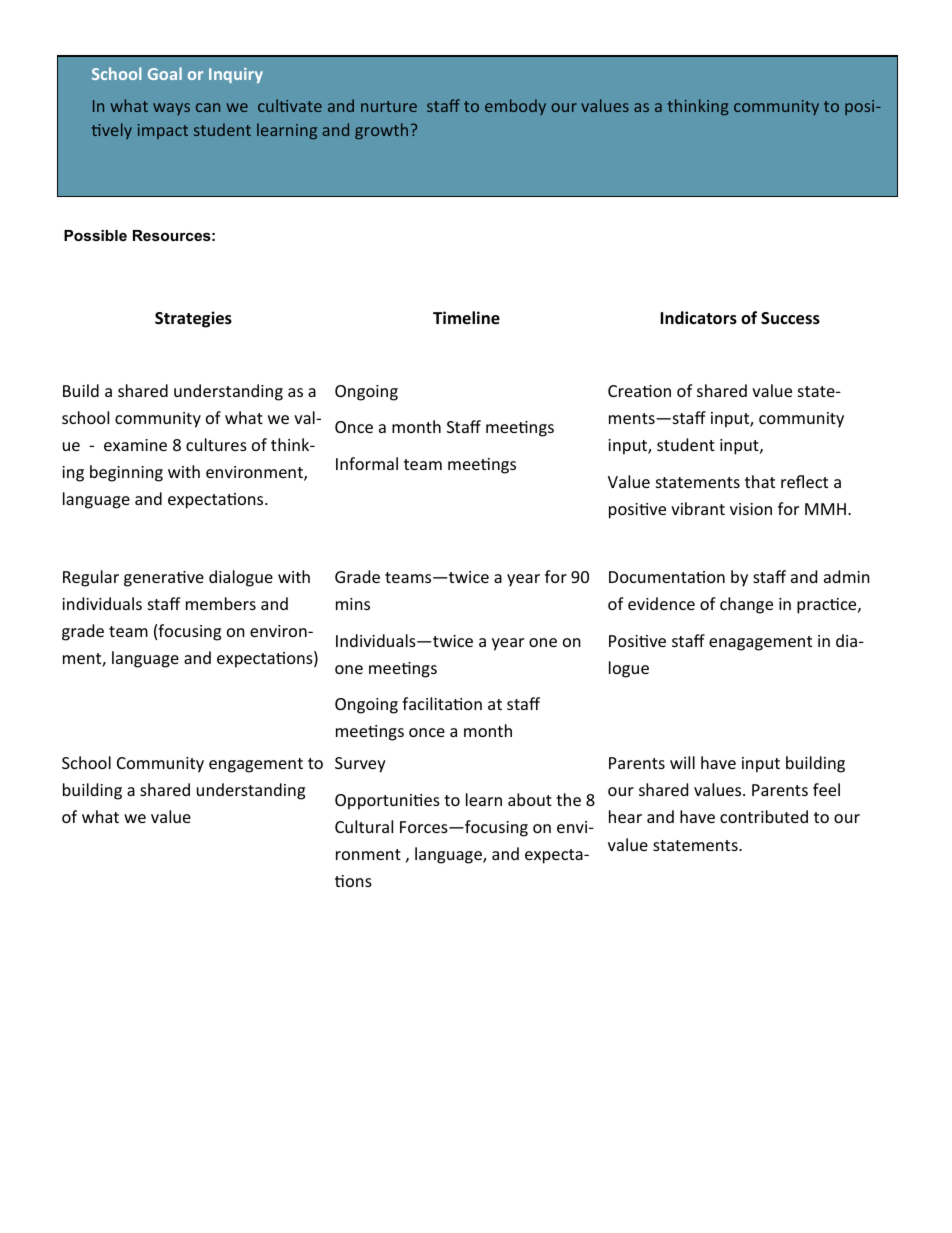 The height and width of the screenshot is (1233, 952). What do you see at coordinates (216, 444) in the screenshot?
I see `cultures` at bounding box center [216, 444].
